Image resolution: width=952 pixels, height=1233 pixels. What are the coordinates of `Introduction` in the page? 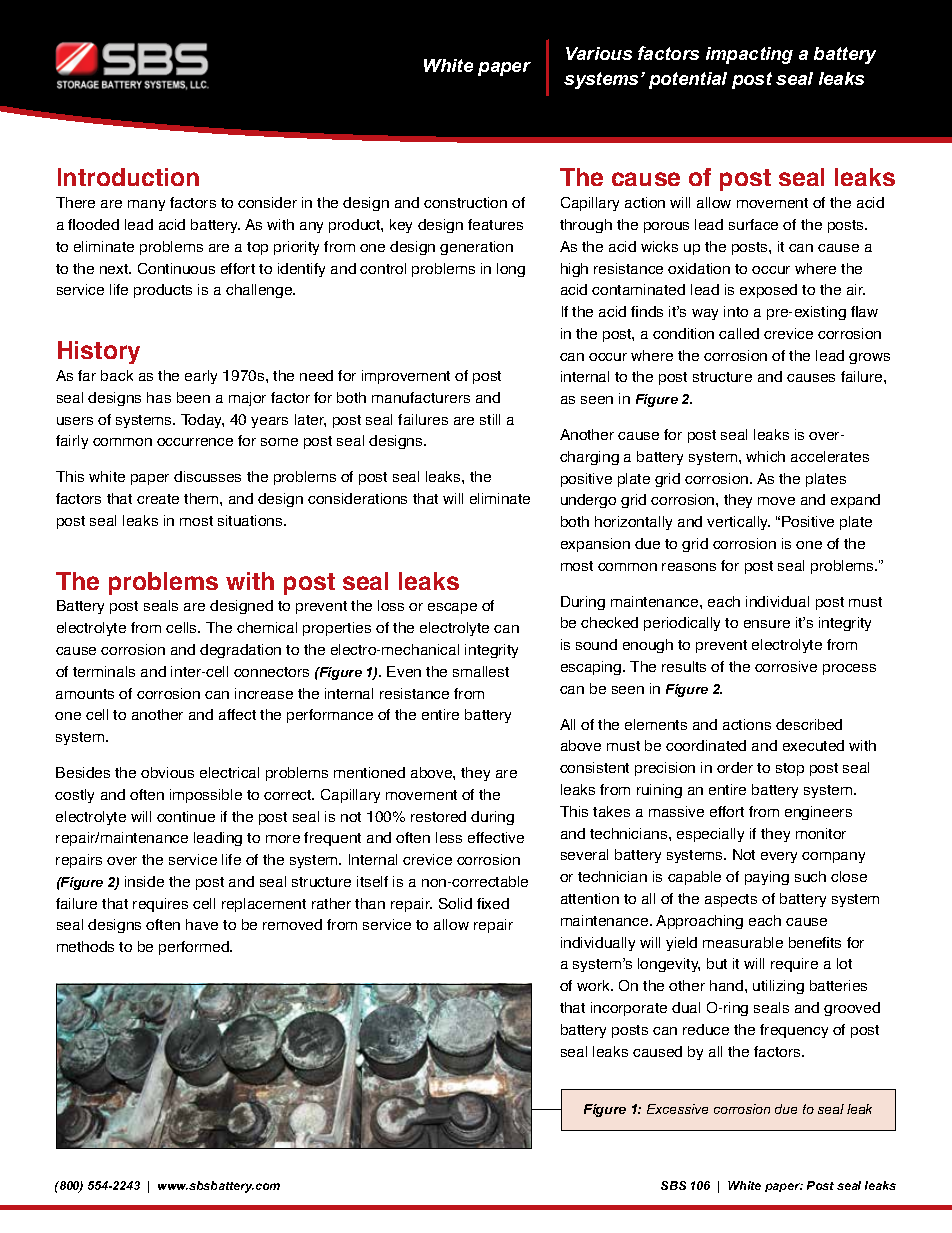 It's located at (128, 177).
